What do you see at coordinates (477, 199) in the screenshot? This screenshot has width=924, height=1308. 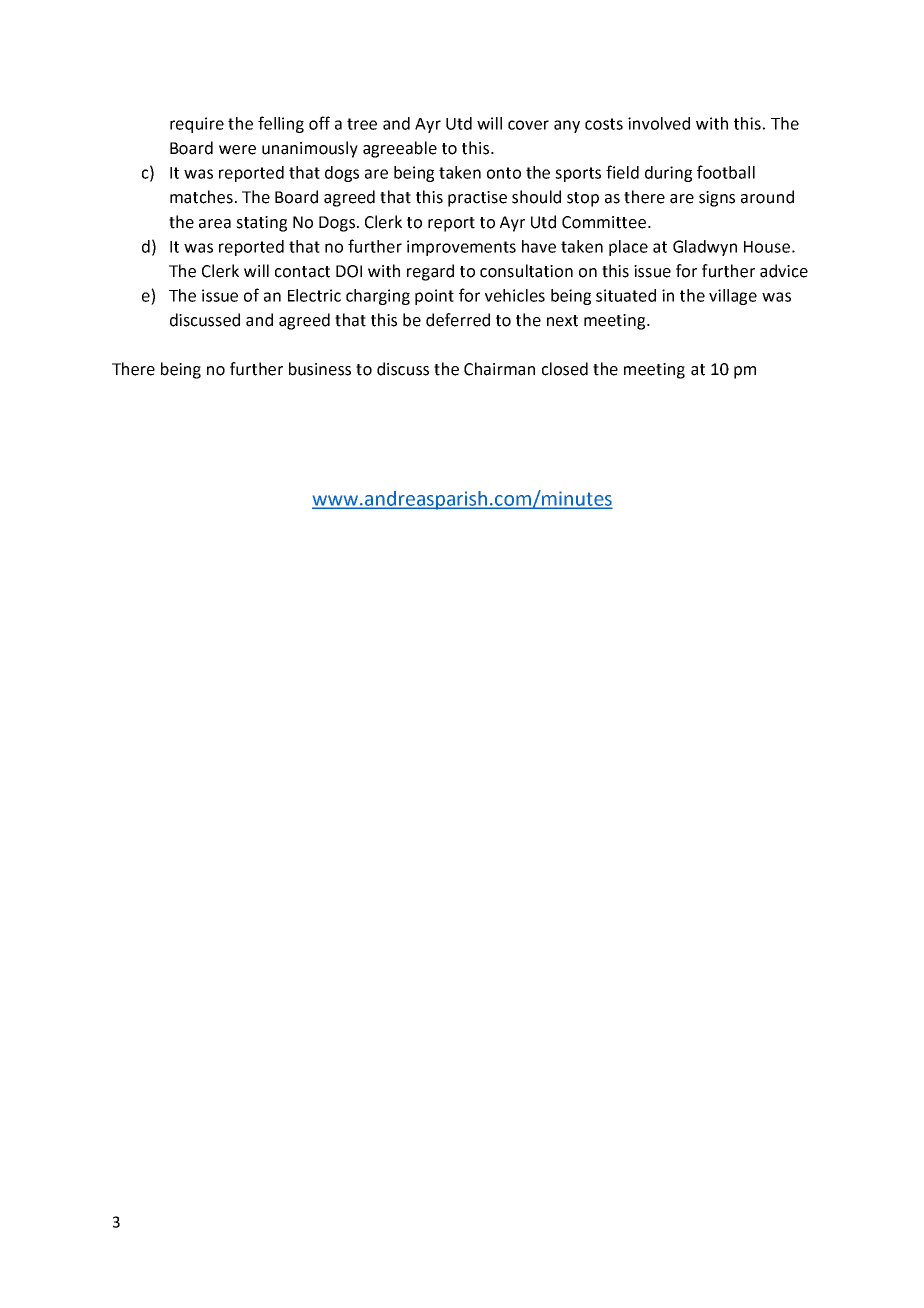 I see `practise` at bounding box center [477, 199].
